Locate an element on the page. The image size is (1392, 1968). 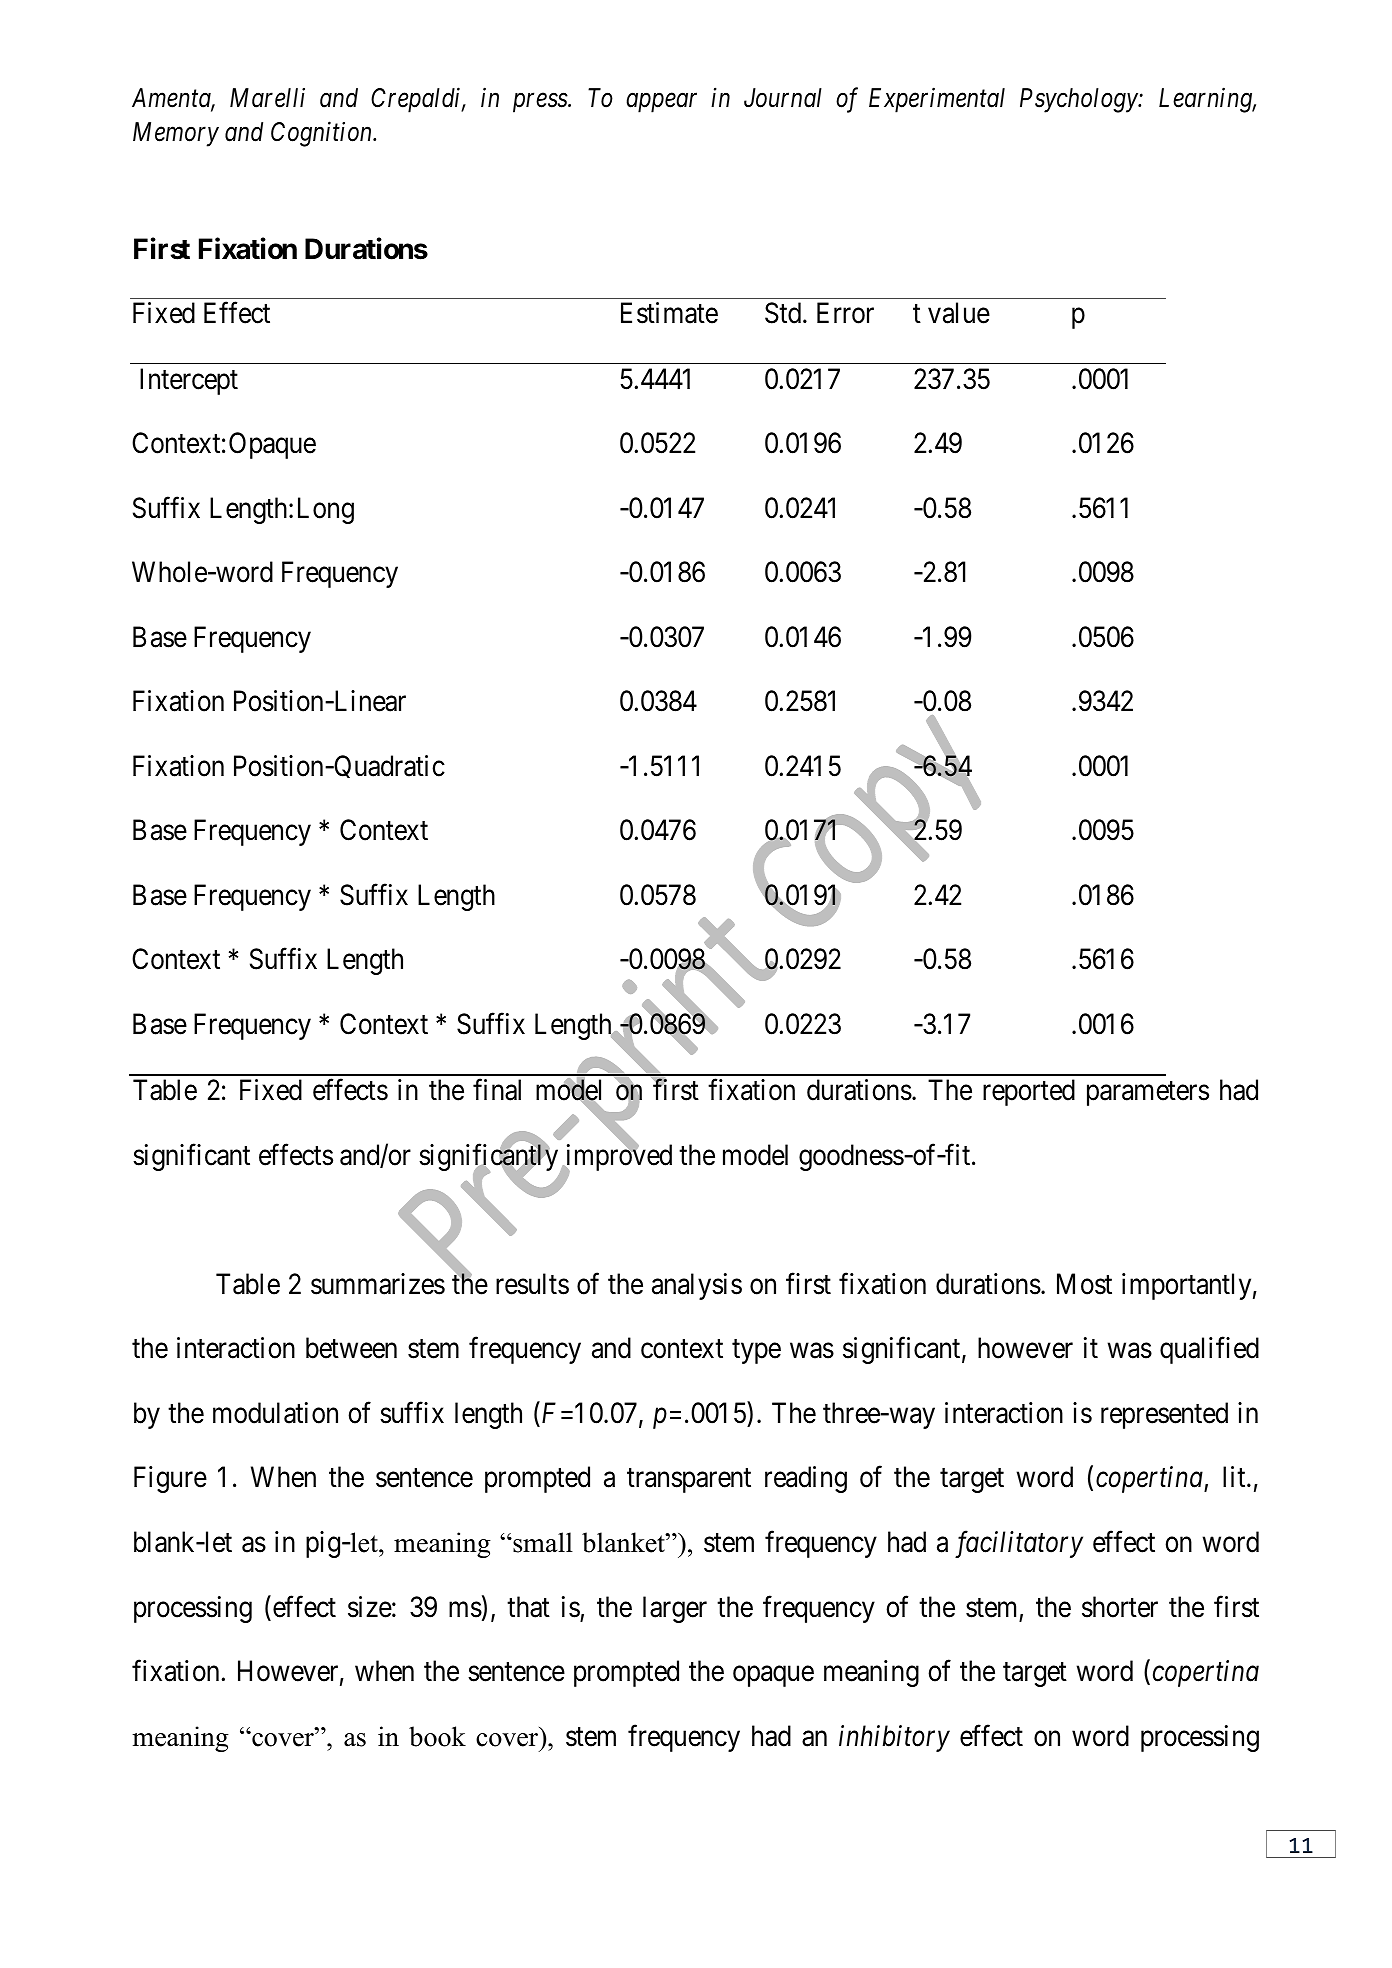
Estimate is located at coordinates (669, 313).
